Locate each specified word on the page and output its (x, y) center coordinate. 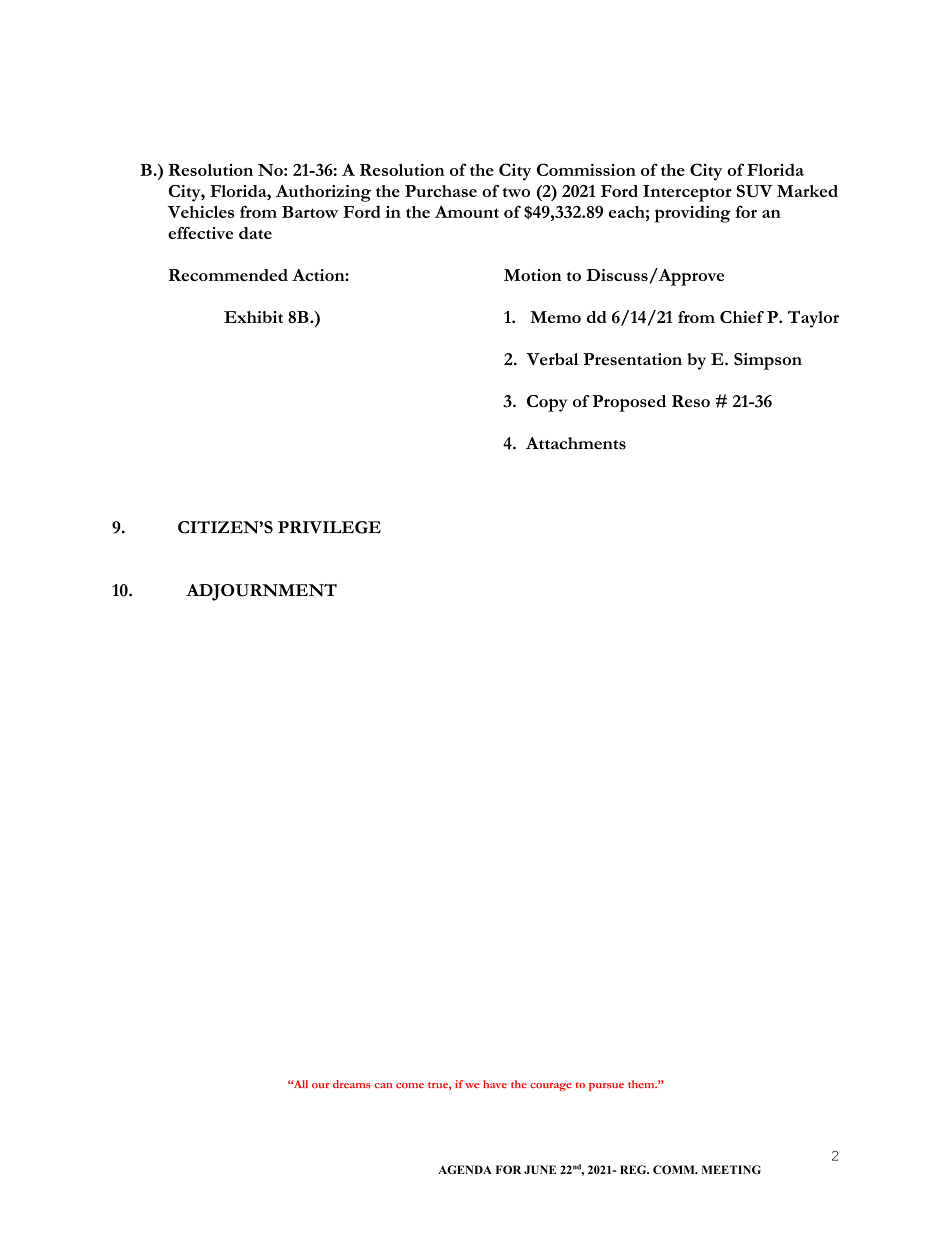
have (495, 1084)
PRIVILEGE (329, 527)
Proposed (629, 403)
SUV (755, 191)
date (255, 233)
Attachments (576, 443)
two (516, 192)
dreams (352, 1084)
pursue (606, 1087)
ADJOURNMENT (261, 592)
